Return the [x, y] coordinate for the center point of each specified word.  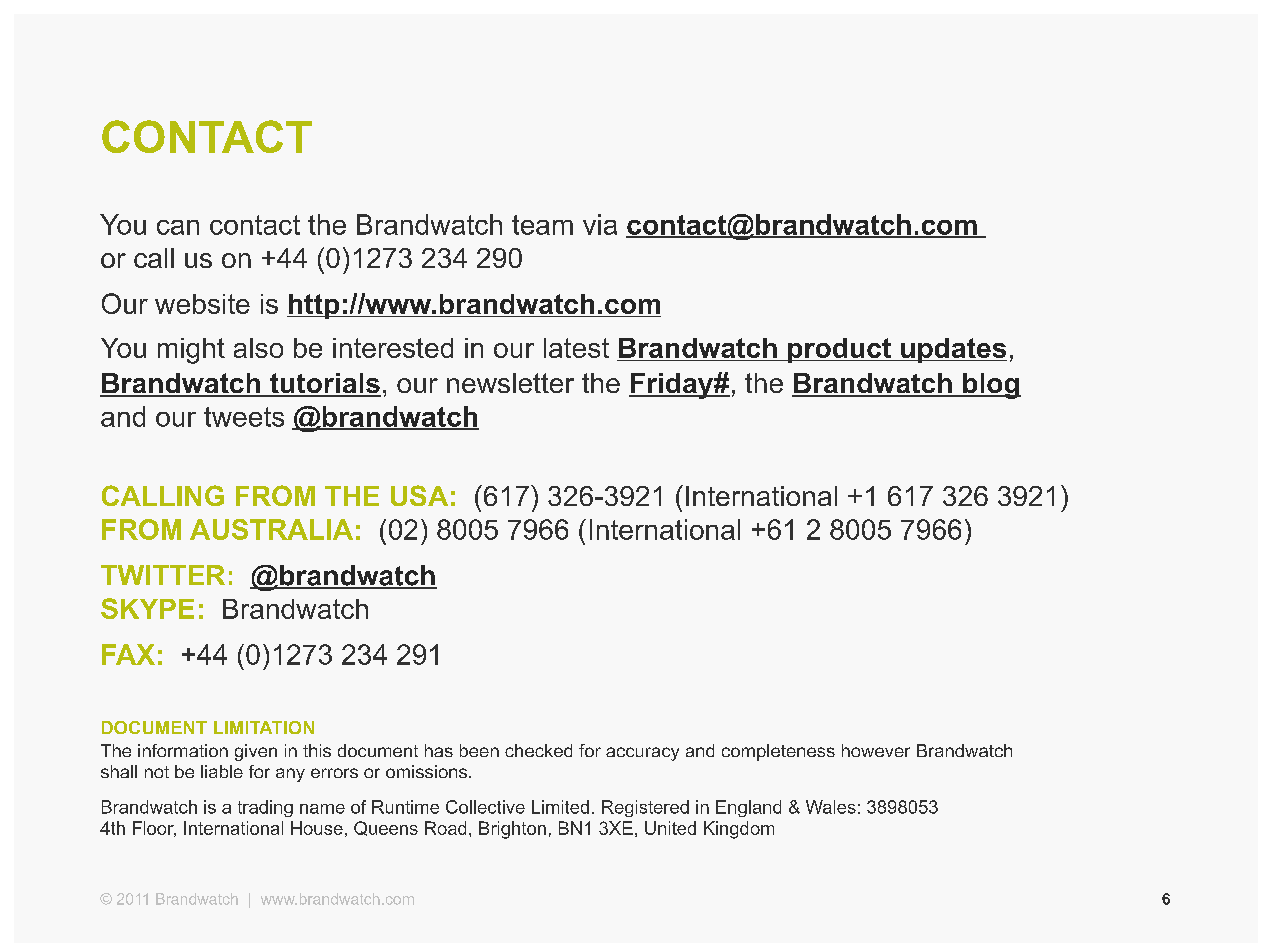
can [178, 227]
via [600, 224]
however [876, 750]
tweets [244, 417]
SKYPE [147, 608]
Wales [831, 807]
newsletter [510, 383]
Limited [560, 807]
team [542, 225]
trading [265, 808]
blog [991, 386]
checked [538, 750]
